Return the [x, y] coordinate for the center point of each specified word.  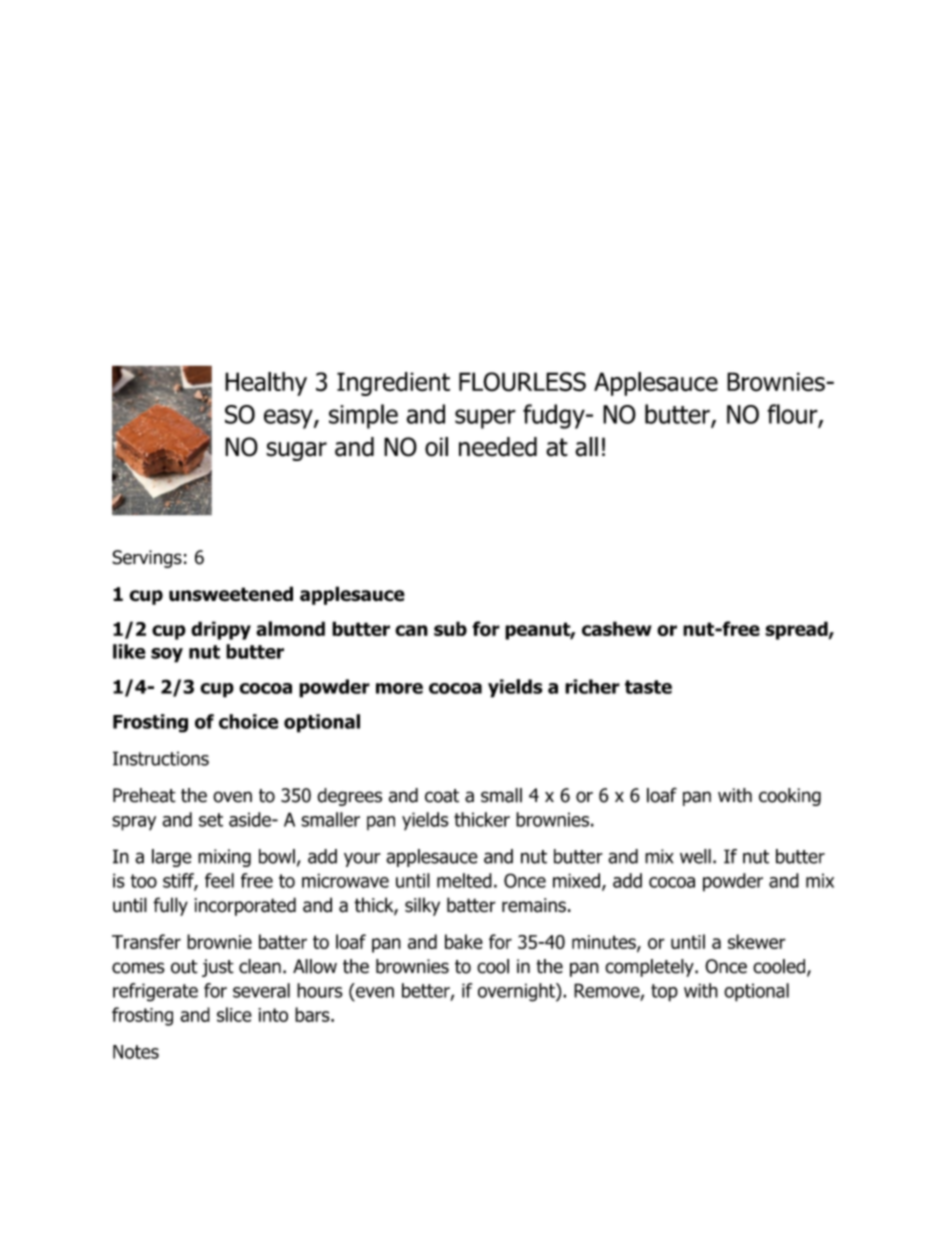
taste [648, 687]
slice [234, 1014]
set [211, 820]
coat [442, 796]
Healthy [266, 384]
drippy [221, 630]
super [485, 419]
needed [498, 447]
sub [450, 628]
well [695, 856]
